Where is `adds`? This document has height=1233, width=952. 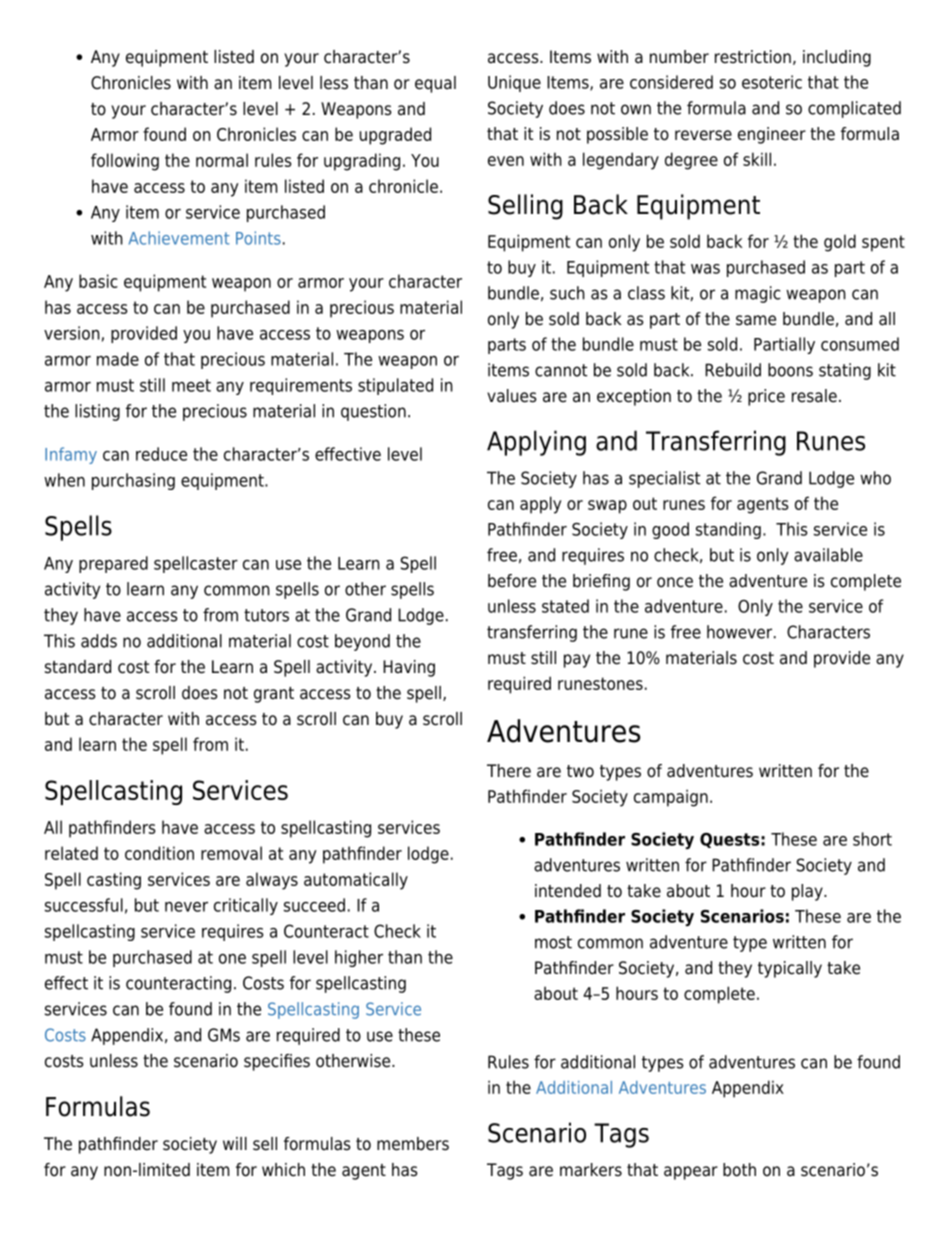 adds is located at coordinates (99, 641).
